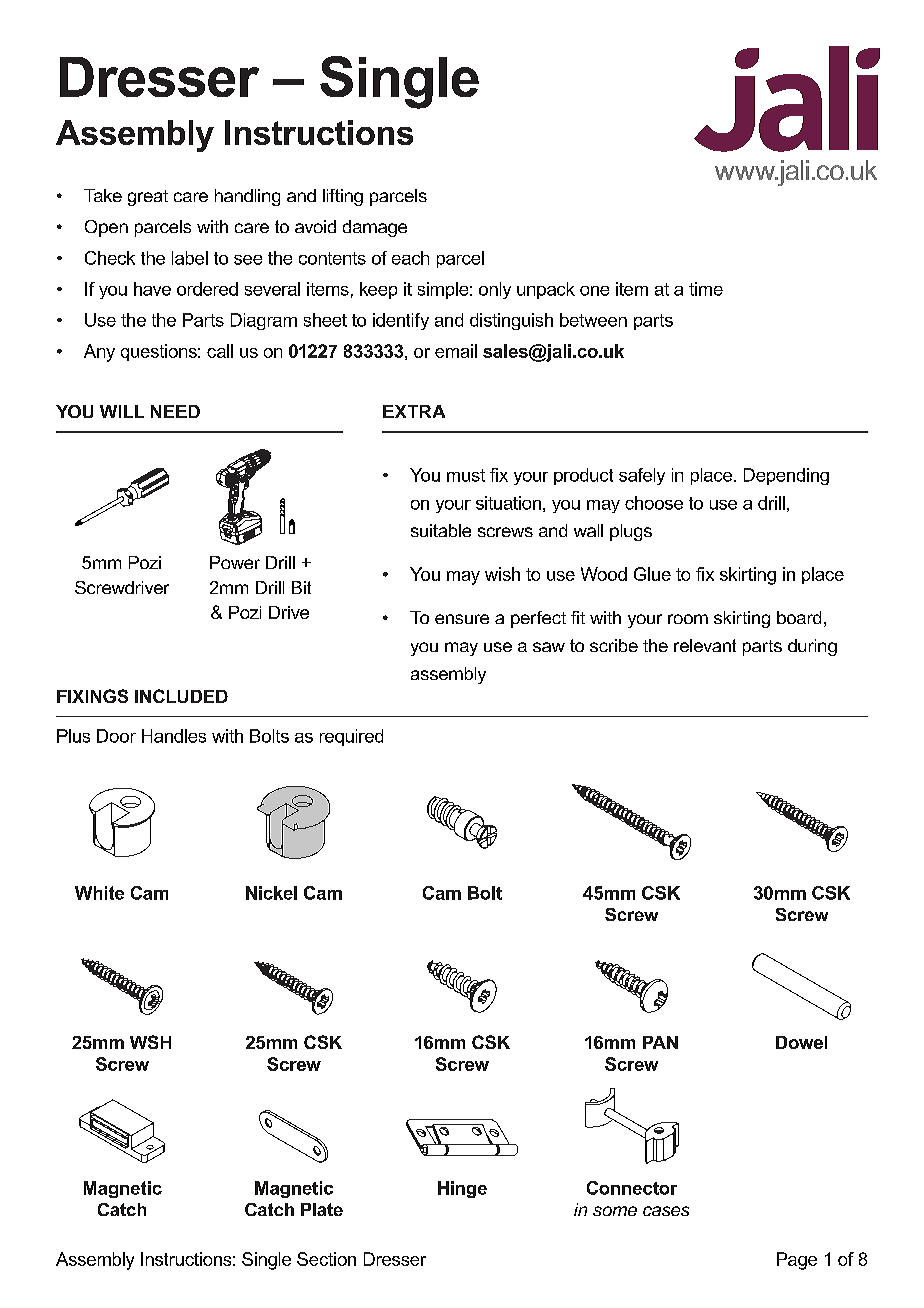  What do you see at coordinates (148, 198) in the screenshot?
I see `great` at bounding box center [148, 198].
